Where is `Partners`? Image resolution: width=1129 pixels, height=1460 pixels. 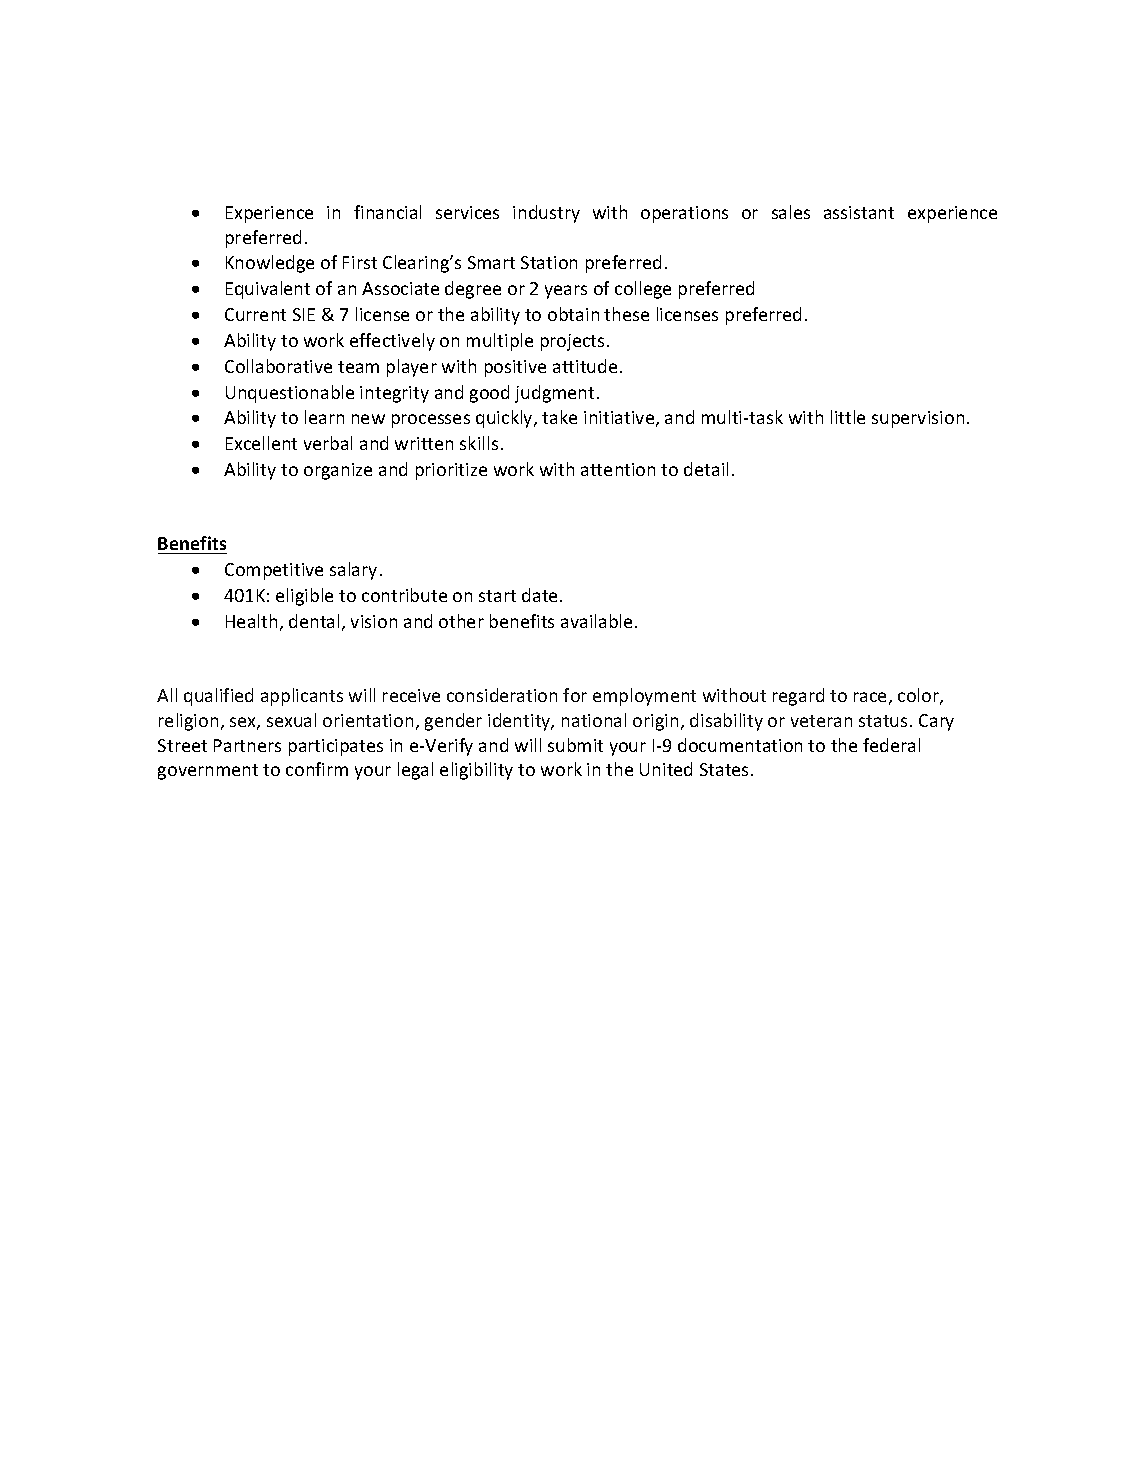 Partners is located at coordinates (247, 745).
